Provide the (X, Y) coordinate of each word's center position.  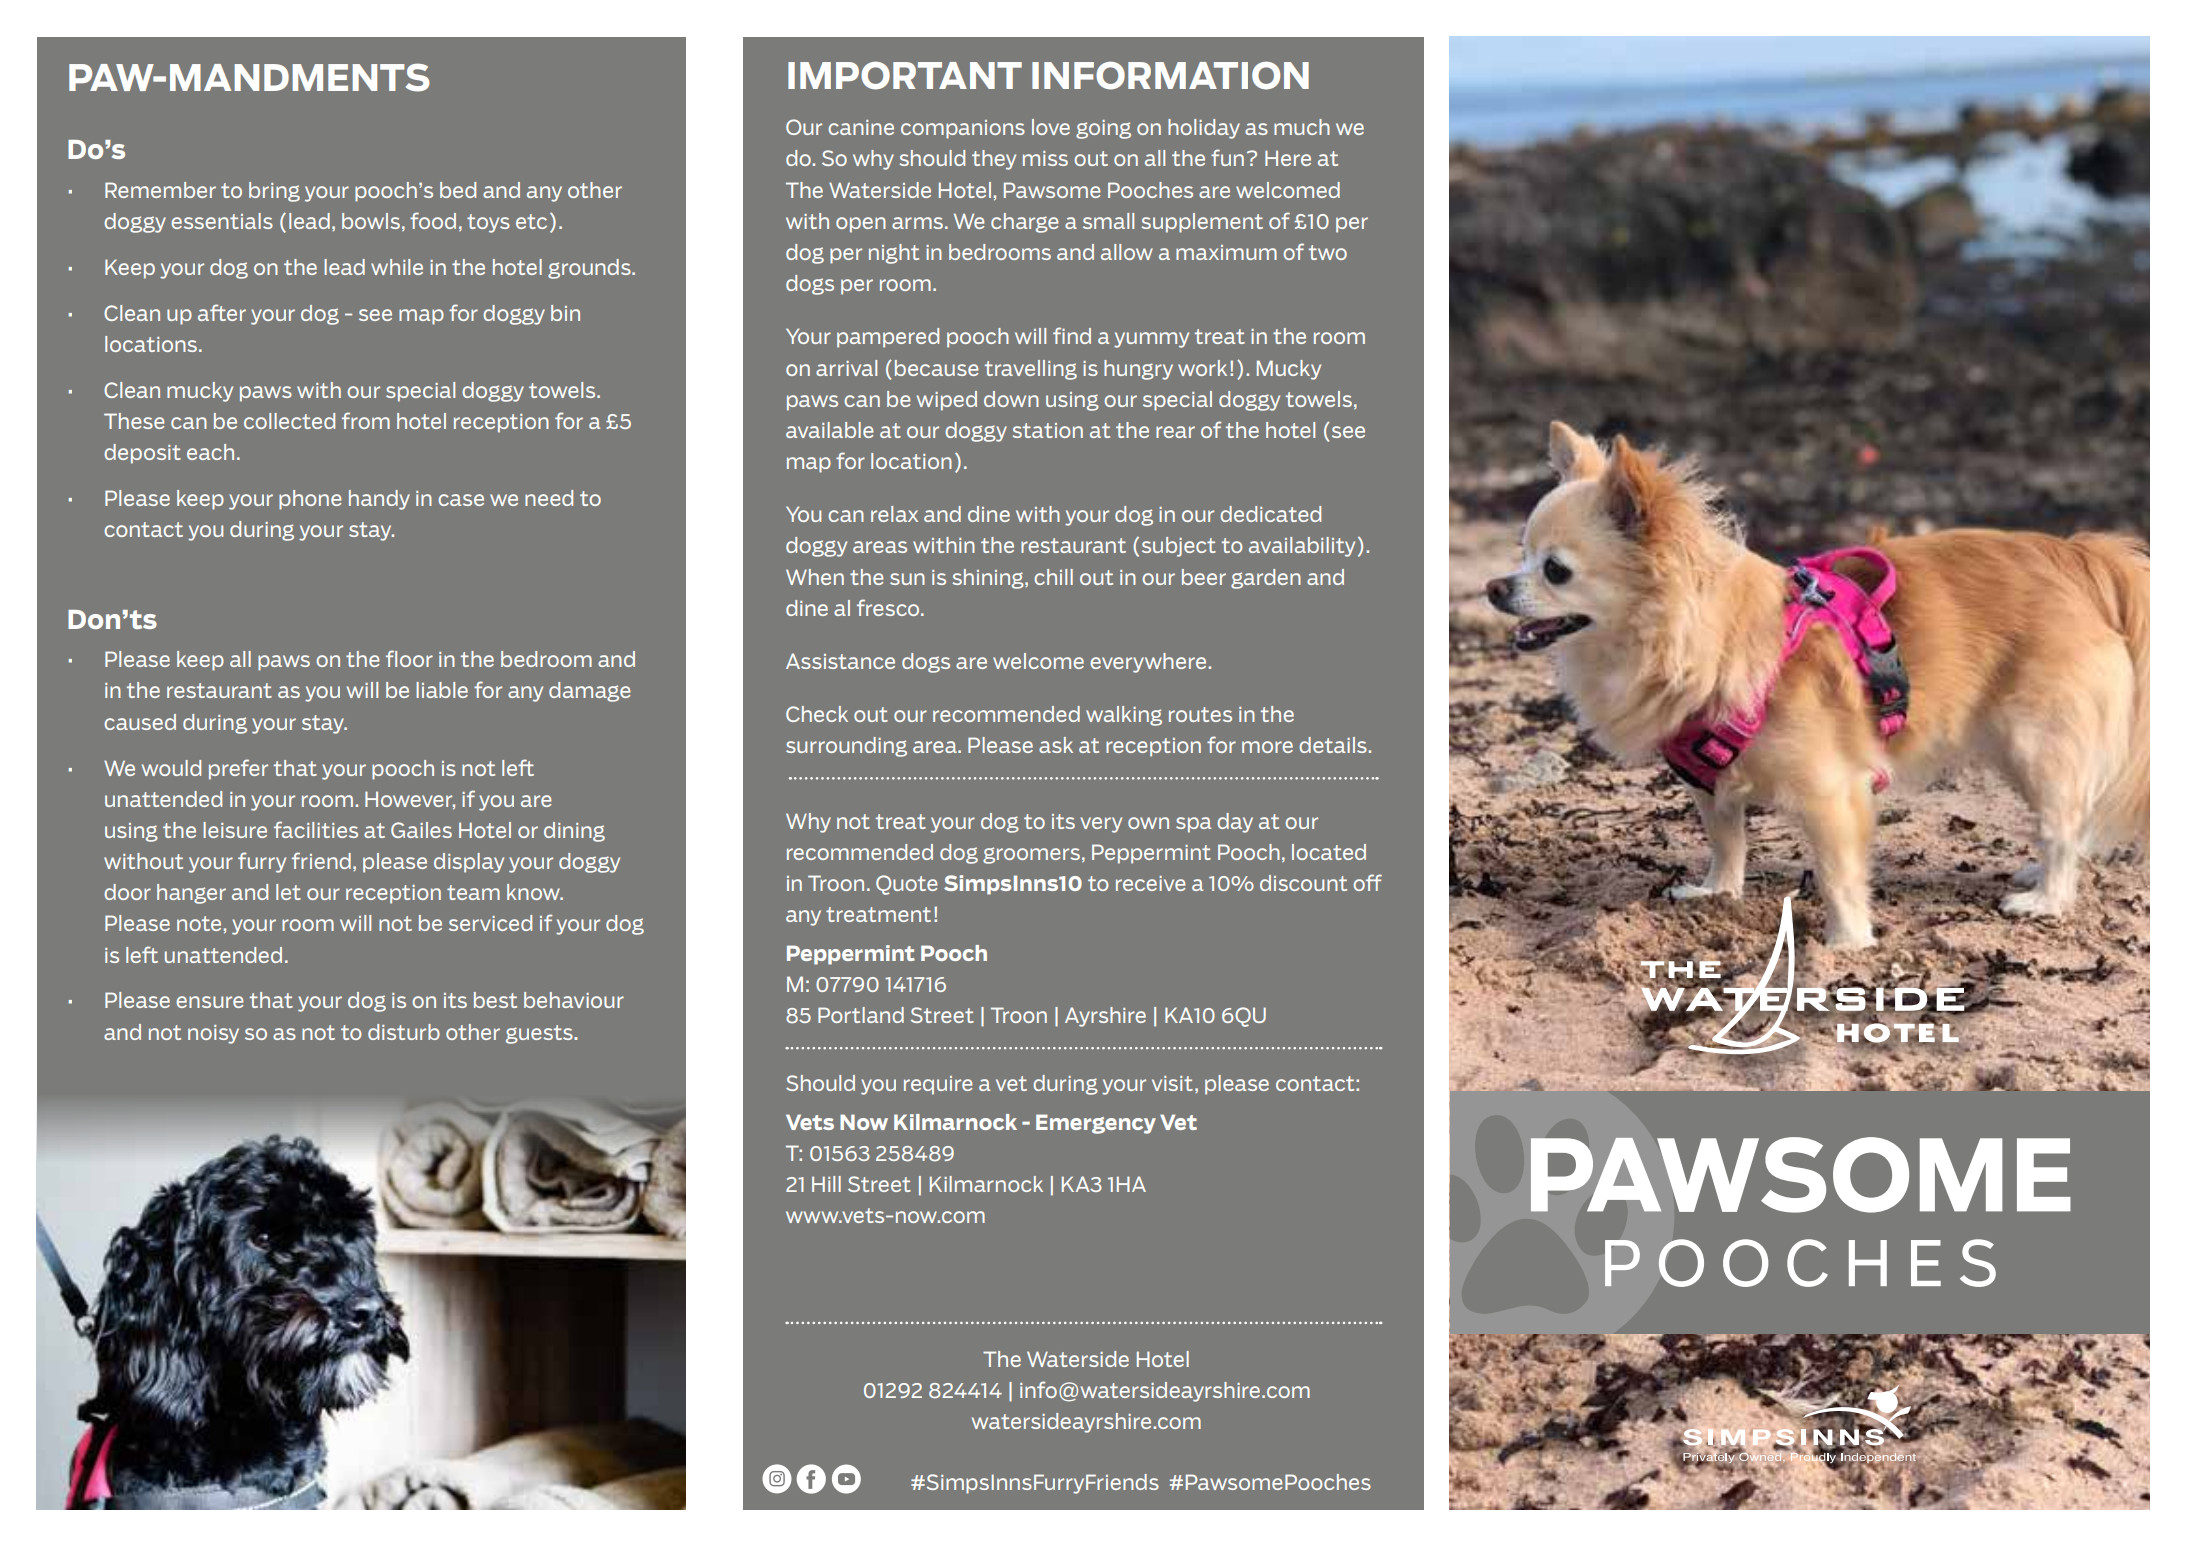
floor (409, 658)
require (938, 1085)
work (1202, 368)
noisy (213, 1034)
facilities (316, 829)
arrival (846, 368)
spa (1193, 825)
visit (1172, 1083)
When (815, 577)
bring (274, 192)
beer (1204, 577)
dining (574, 832)
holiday (1204, 129)
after (222, 312)
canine (861, 127)
